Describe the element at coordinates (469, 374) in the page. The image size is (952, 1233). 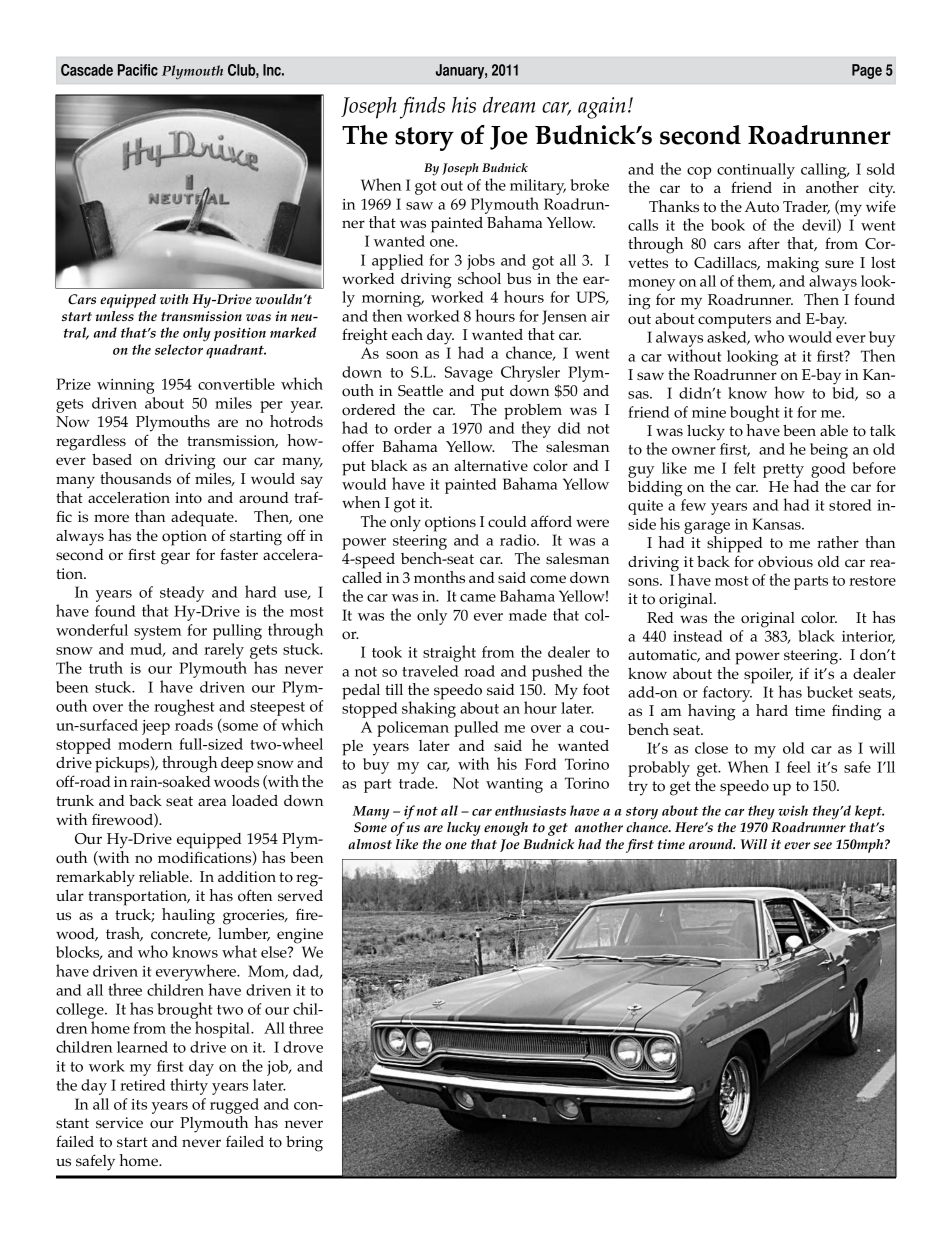
I see `Savage` at that location.
